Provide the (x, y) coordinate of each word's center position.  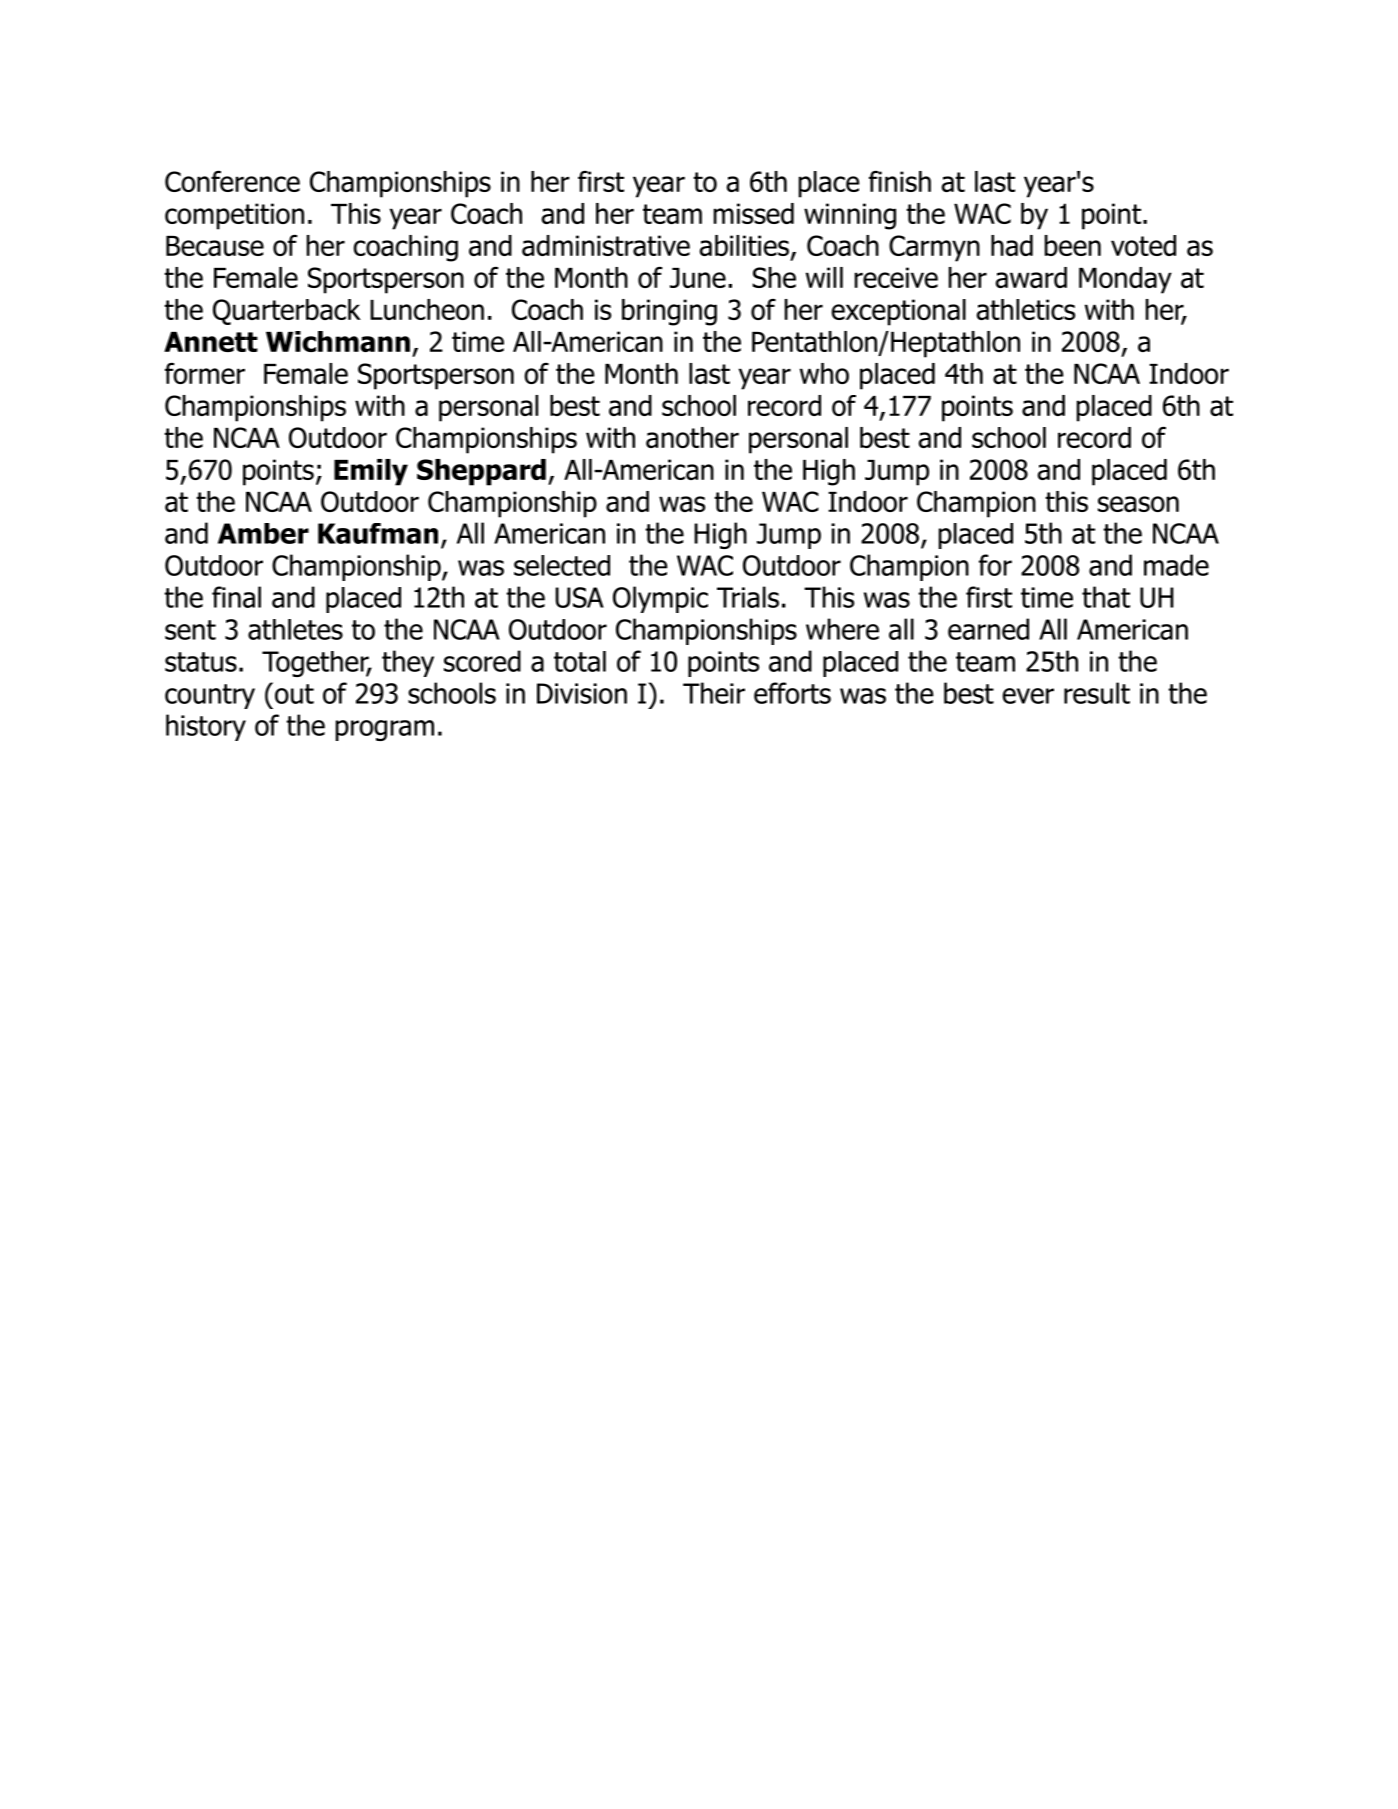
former (205, 373)
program (385, 730)
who (824, 373)
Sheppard (481, 472)
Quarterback (287, 312)
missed (754, 213)
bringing (669, 312)
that (1106, 597)
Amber (263, 533)
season (1138, 504)
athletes (295, 629)
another (692, 437)
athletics (1025, 309)
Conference (232, 181)
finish (900, 181)
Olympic (660, 599)
